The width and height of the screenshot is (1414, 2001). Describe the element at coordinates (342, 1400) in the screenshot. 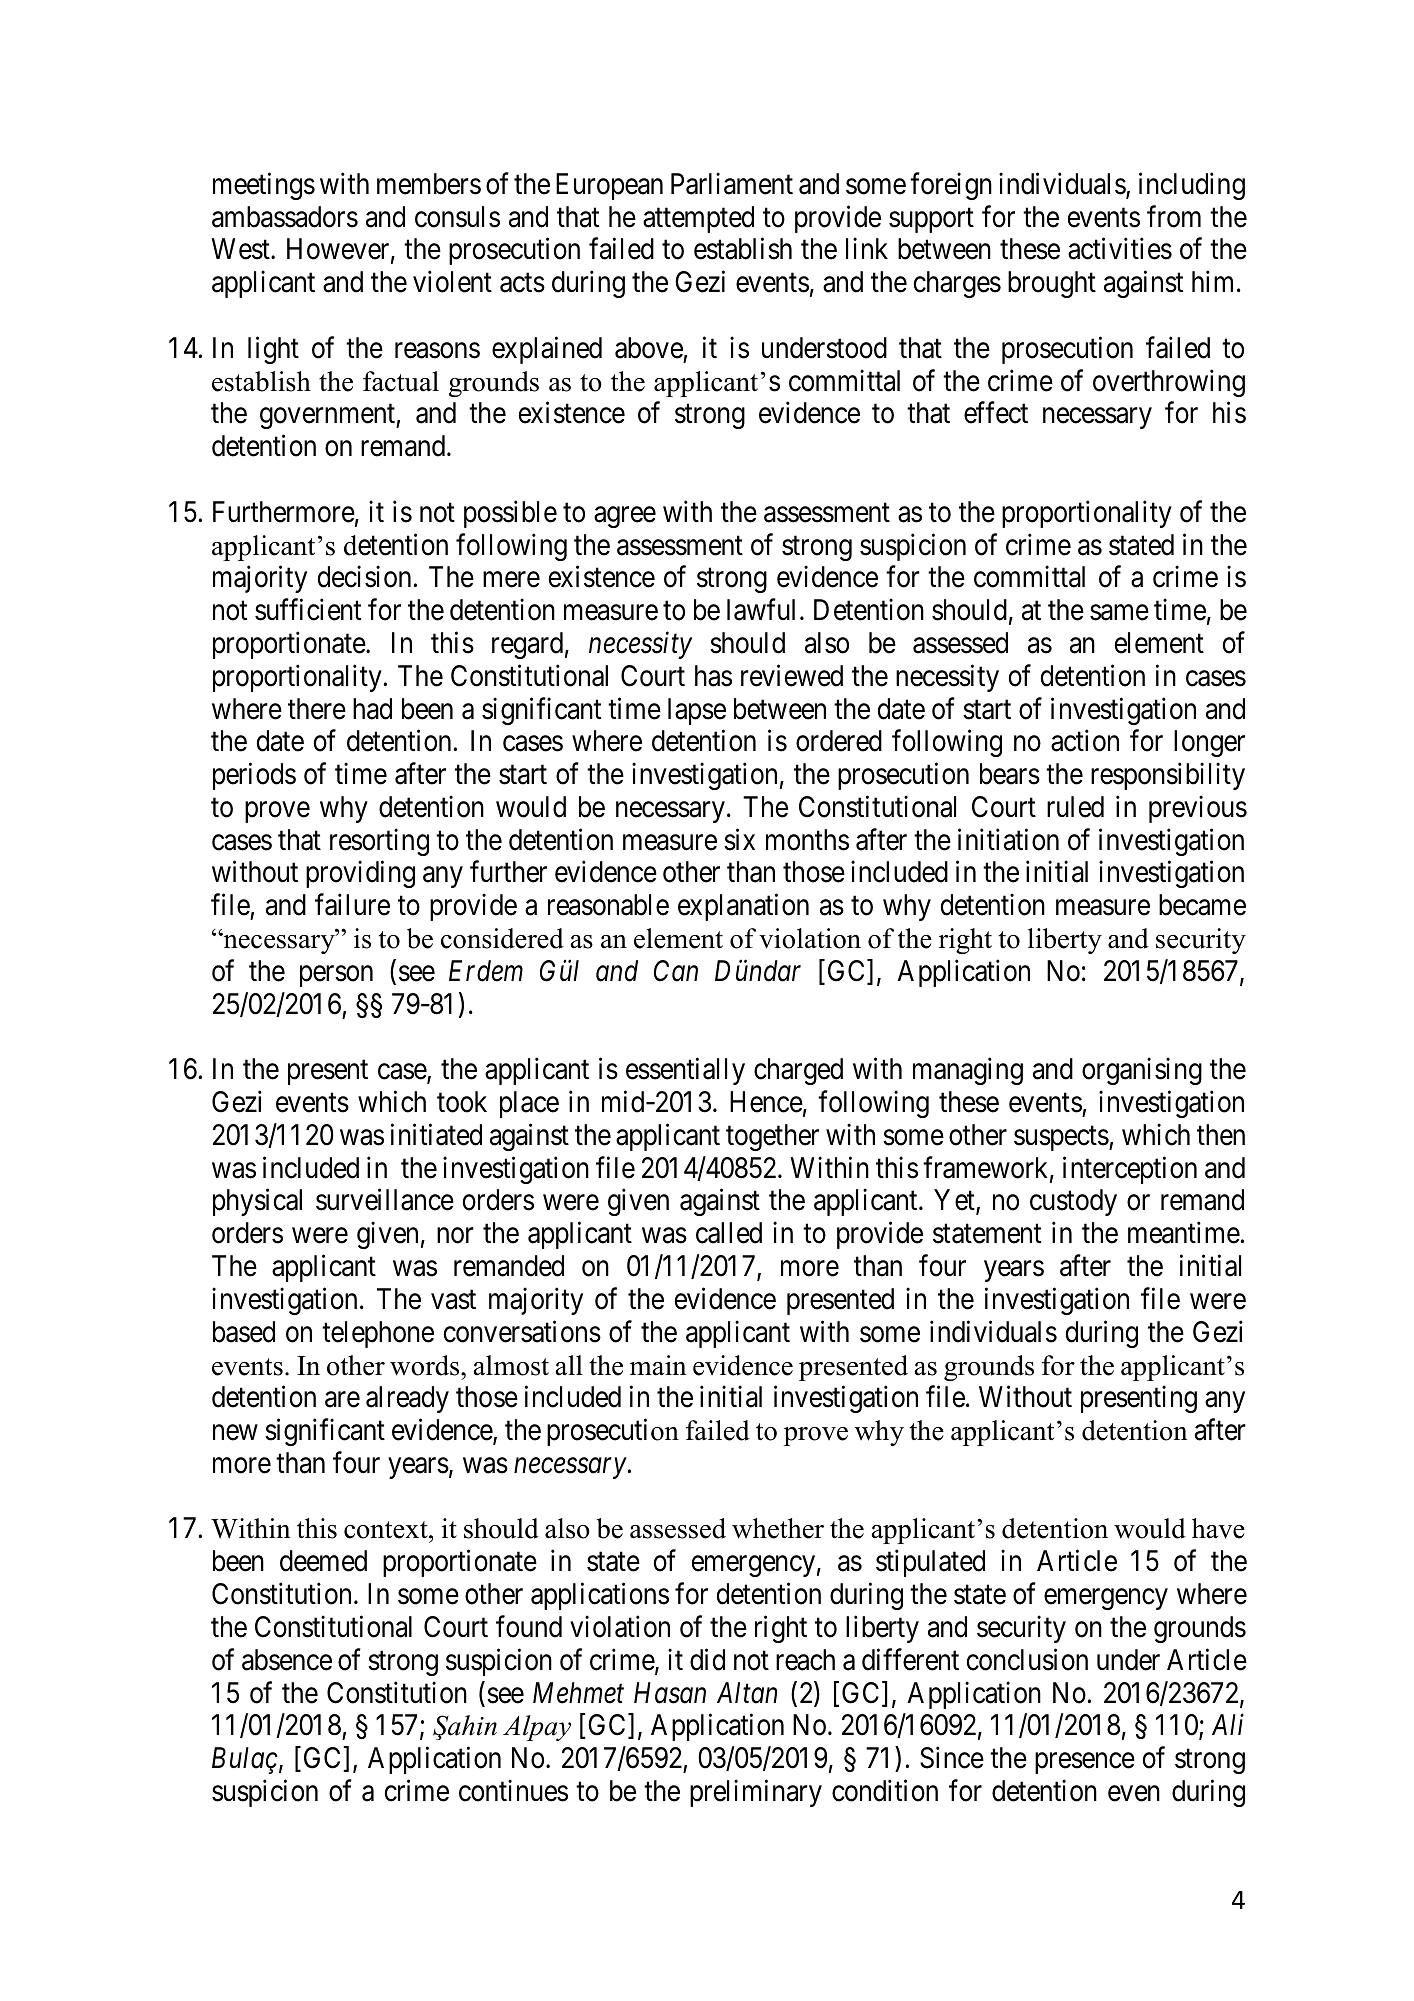

I see `are` at that location.
